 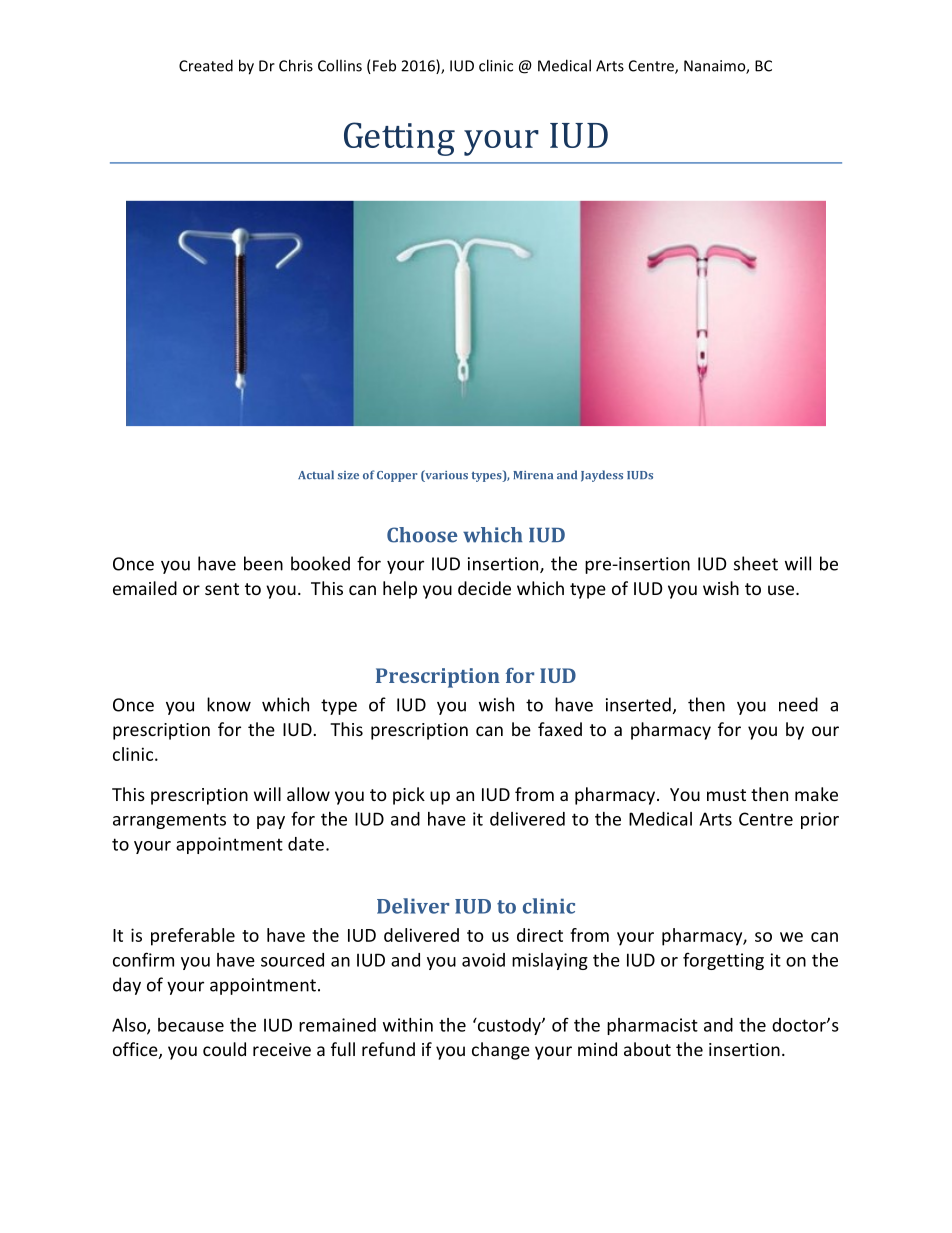 I want to click on sheet, so click(x=756, y=563).
